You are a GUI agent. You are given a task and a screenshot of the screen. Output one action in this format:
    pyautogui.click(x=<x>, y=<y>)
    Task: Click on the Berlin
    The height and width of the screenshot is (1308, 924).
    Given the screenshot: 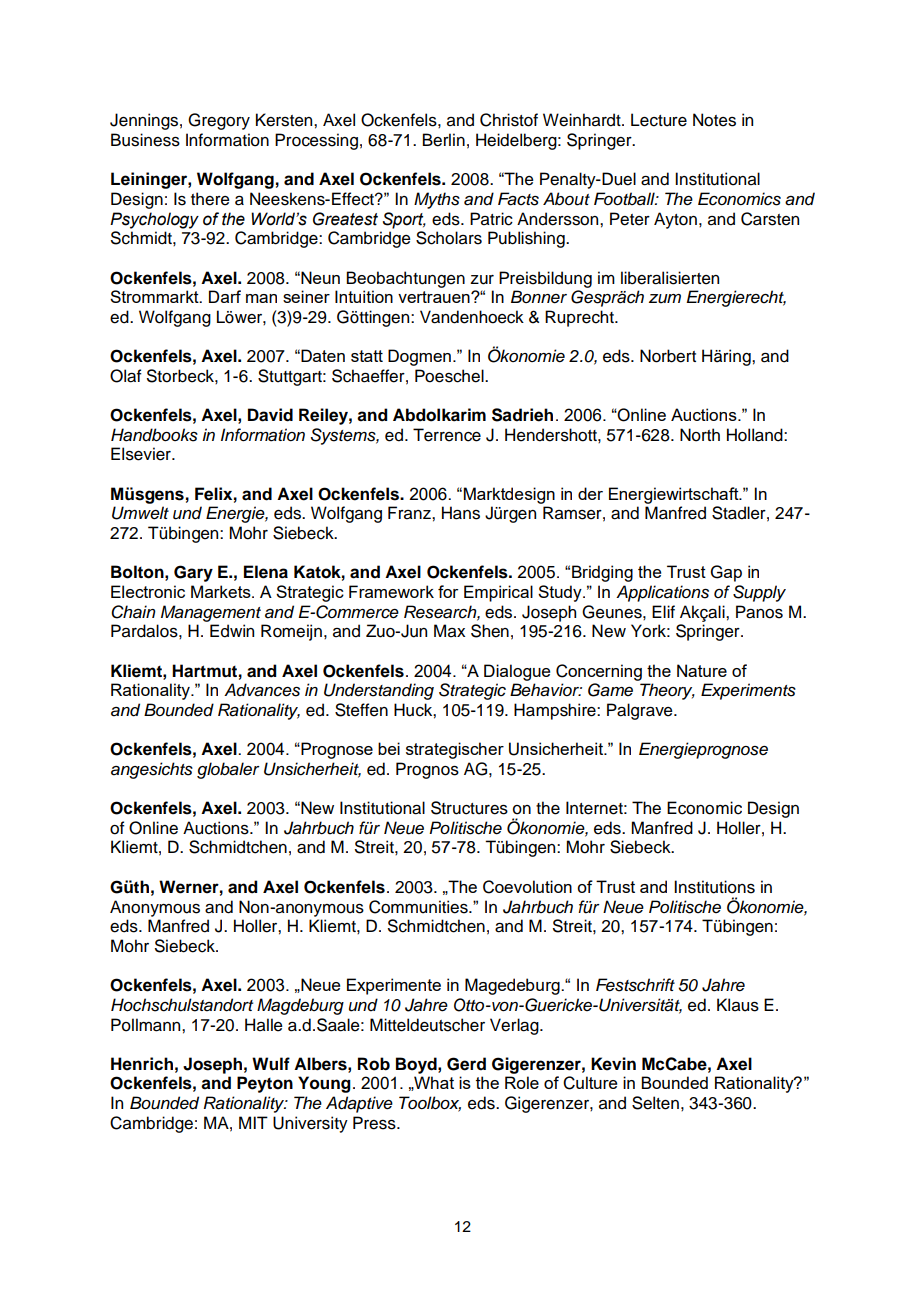 What is the action you would take?
    pyautogui.click(x=444, y=140)
